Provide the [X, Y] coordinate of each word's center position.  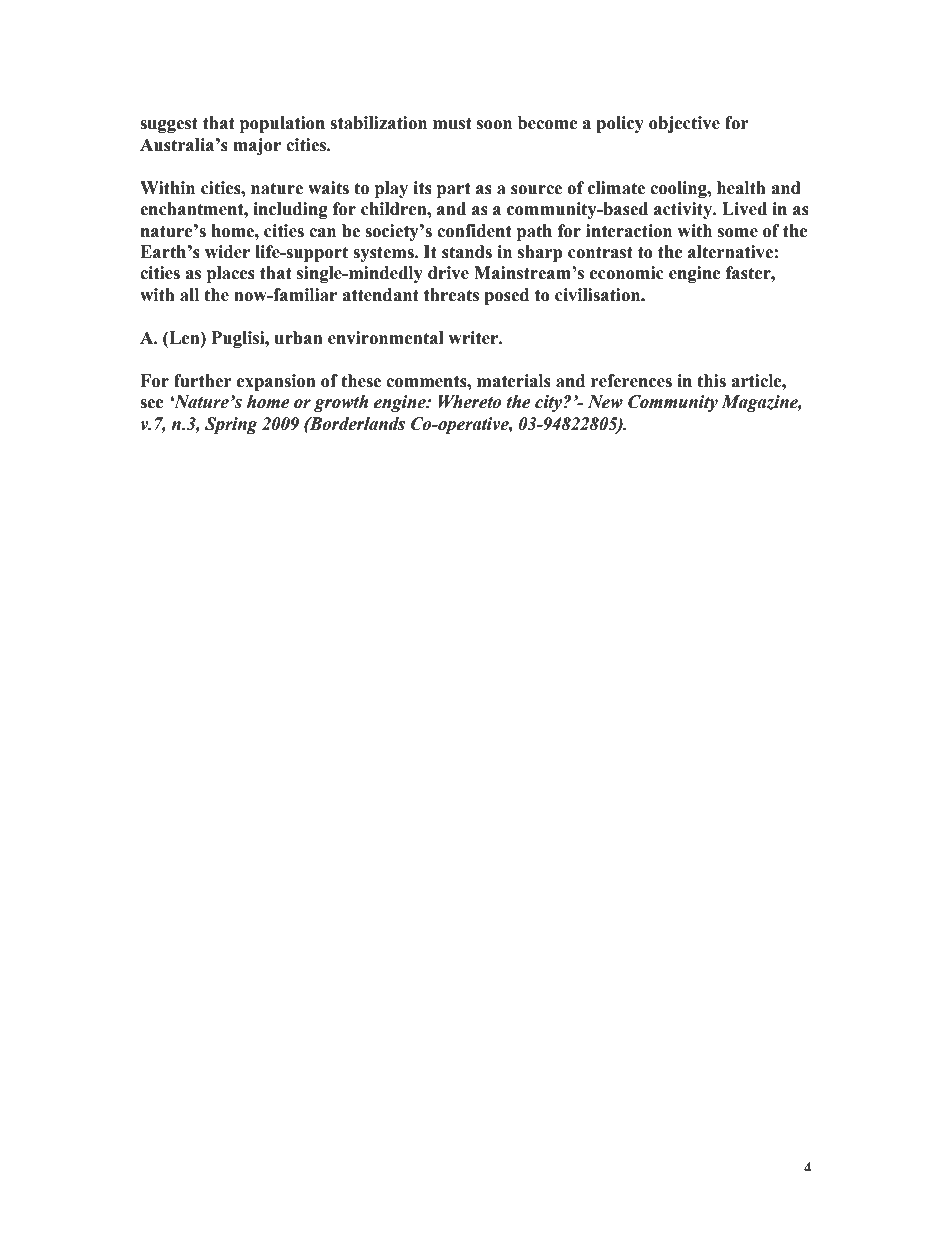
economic [627, 273]
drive [448, 273]
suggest [169, 125]
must [452, 123]
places [231, 274]
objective [684, 124]
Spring [231, 425]
